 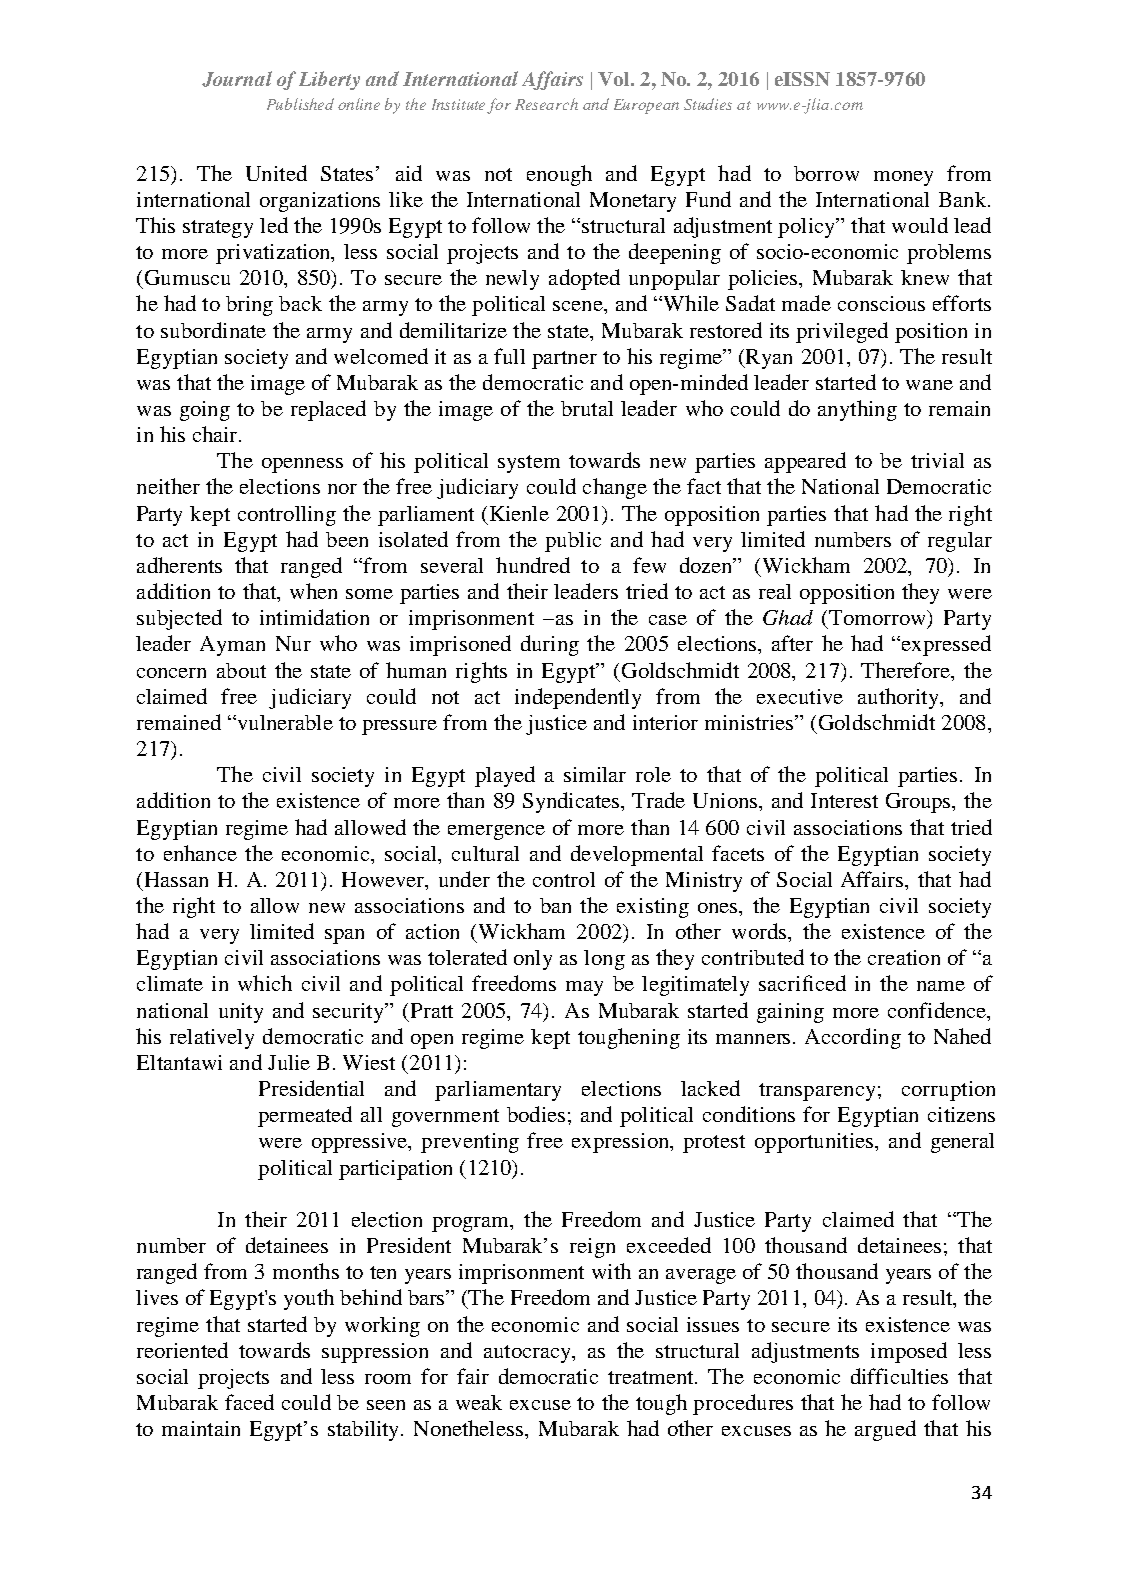 I want to click on faced, so click(x=249, y=1402).
